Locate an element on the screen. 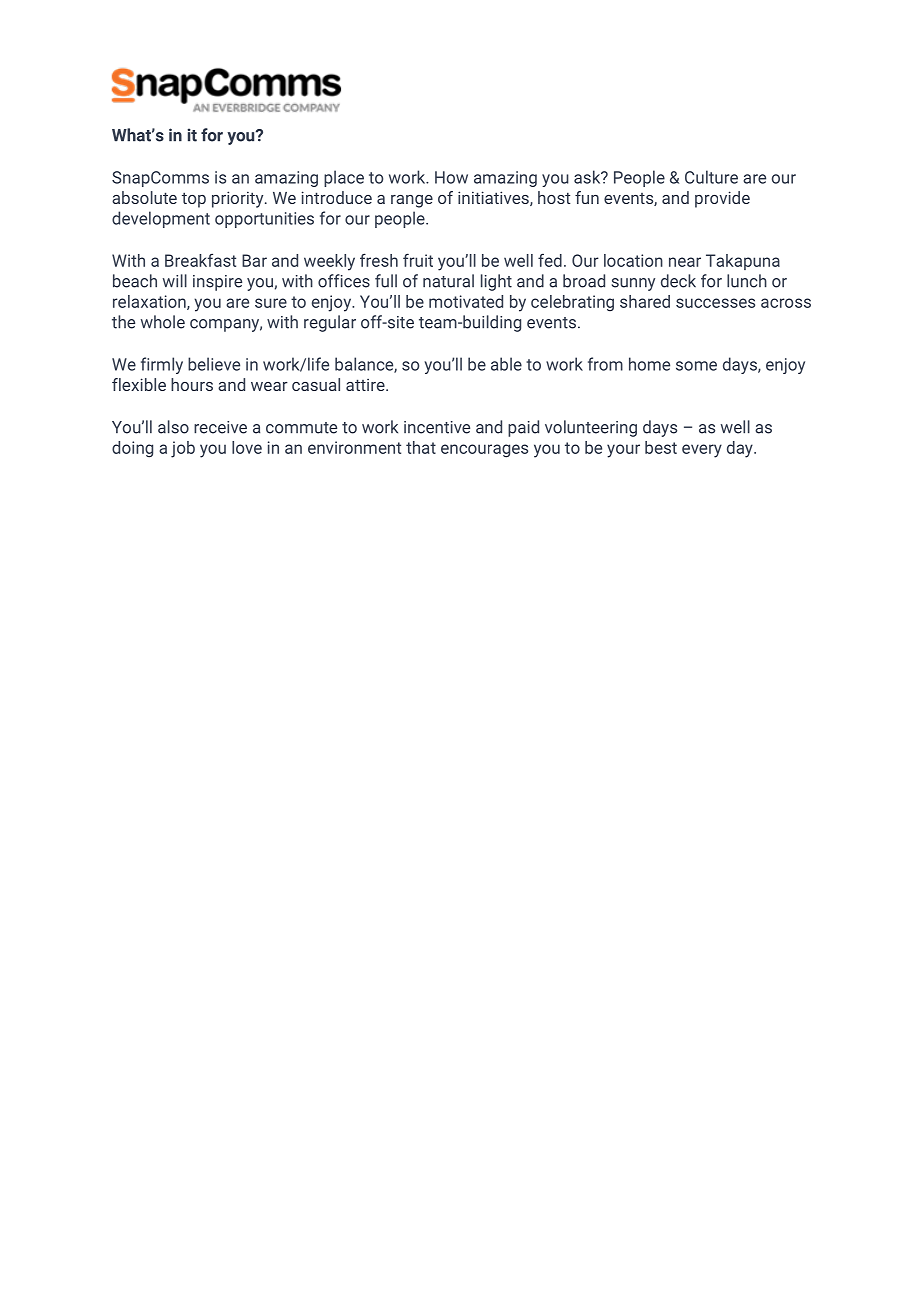 Image resolution: width=924 pixels, height=1308 pixels. able is located at coordinates (506, 364).
